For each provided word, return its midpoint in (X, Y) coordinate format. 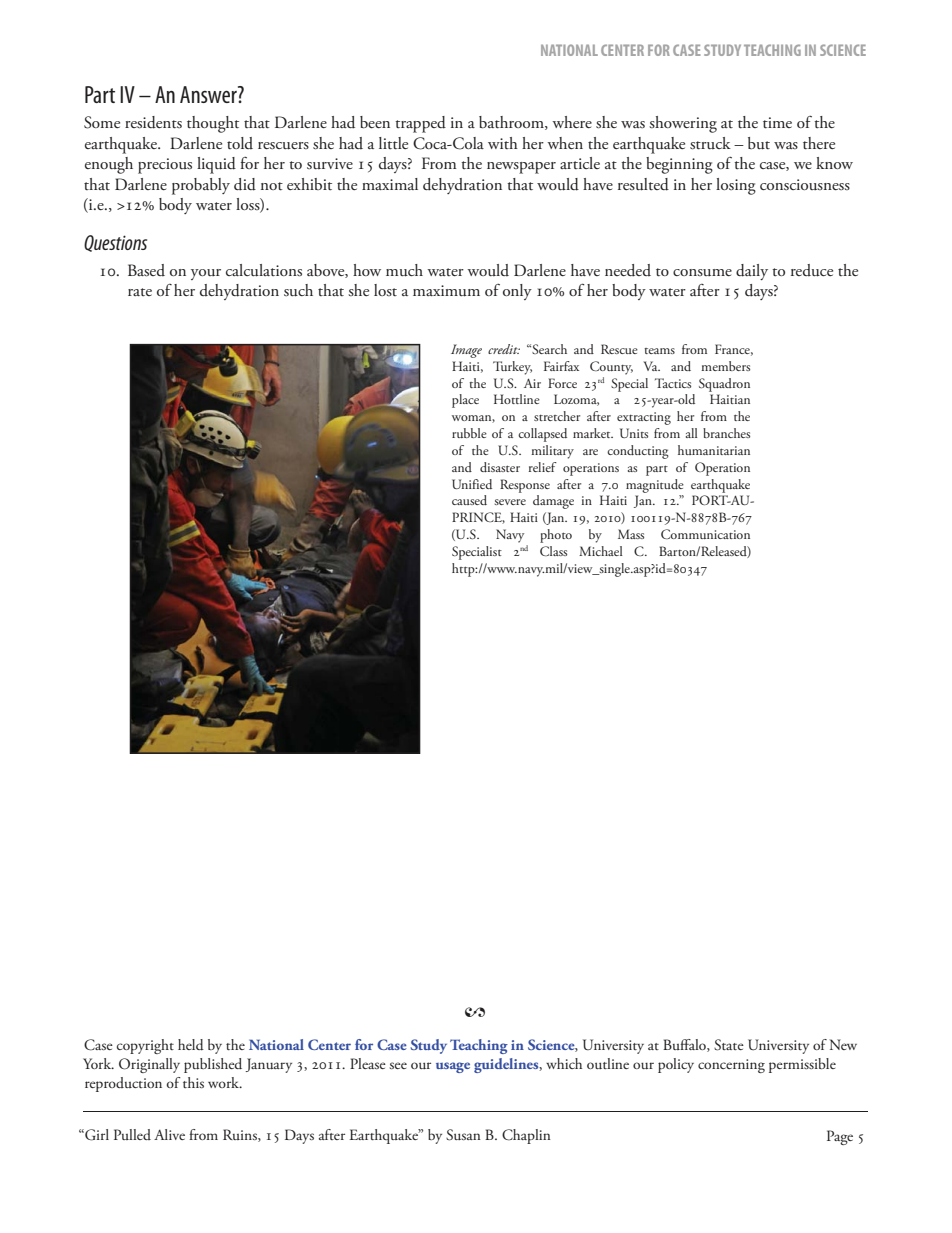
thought (213, 124)
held (191, 1045)
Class (553, 551)
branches (726, 433)
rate (140, 292)
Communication (705, 534)
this (193, 1082)
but (759, 143)
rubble (469, 433)
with (503, 143)
